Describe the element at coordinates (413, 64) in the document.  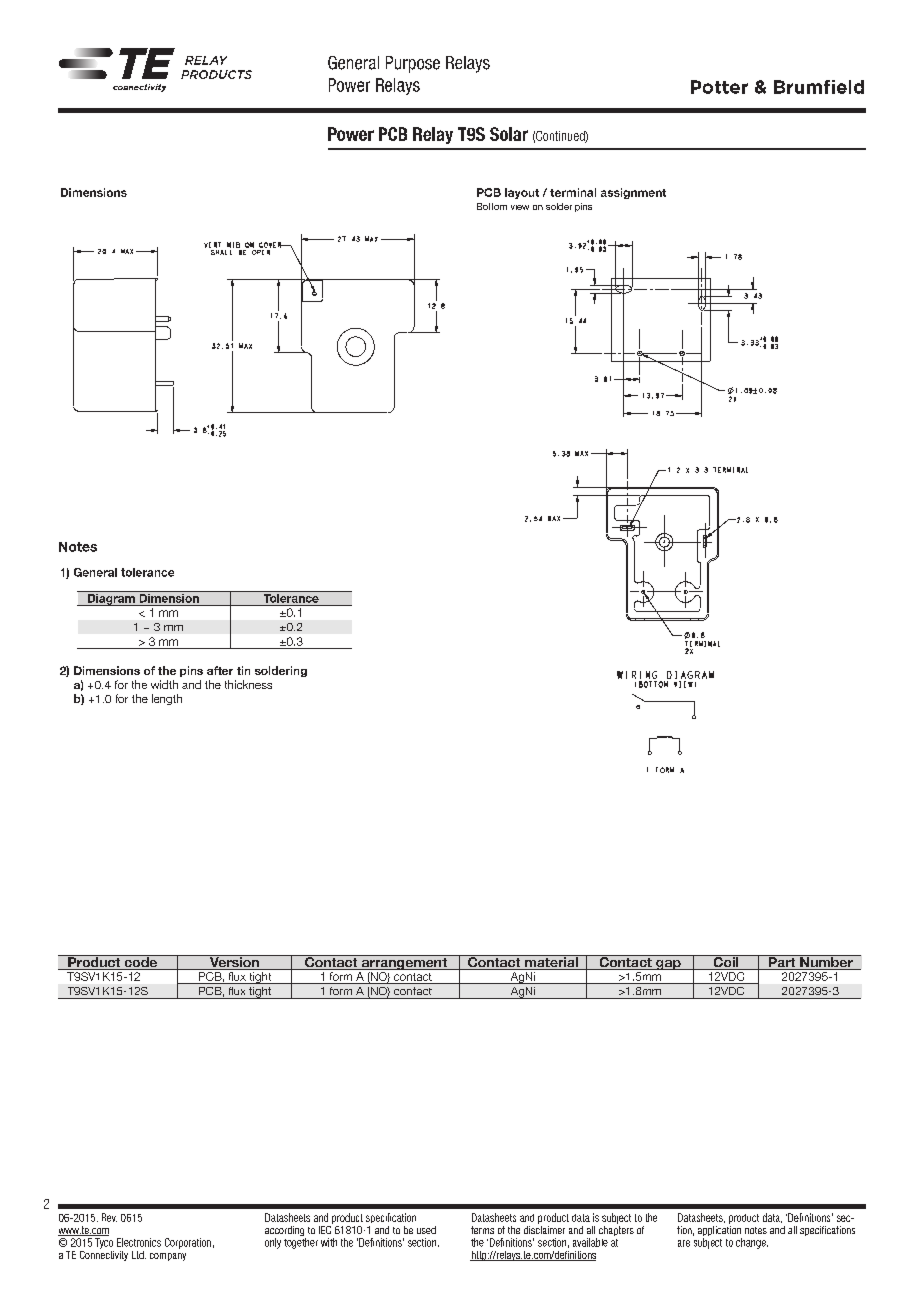
I see `Purpose` at that location.
